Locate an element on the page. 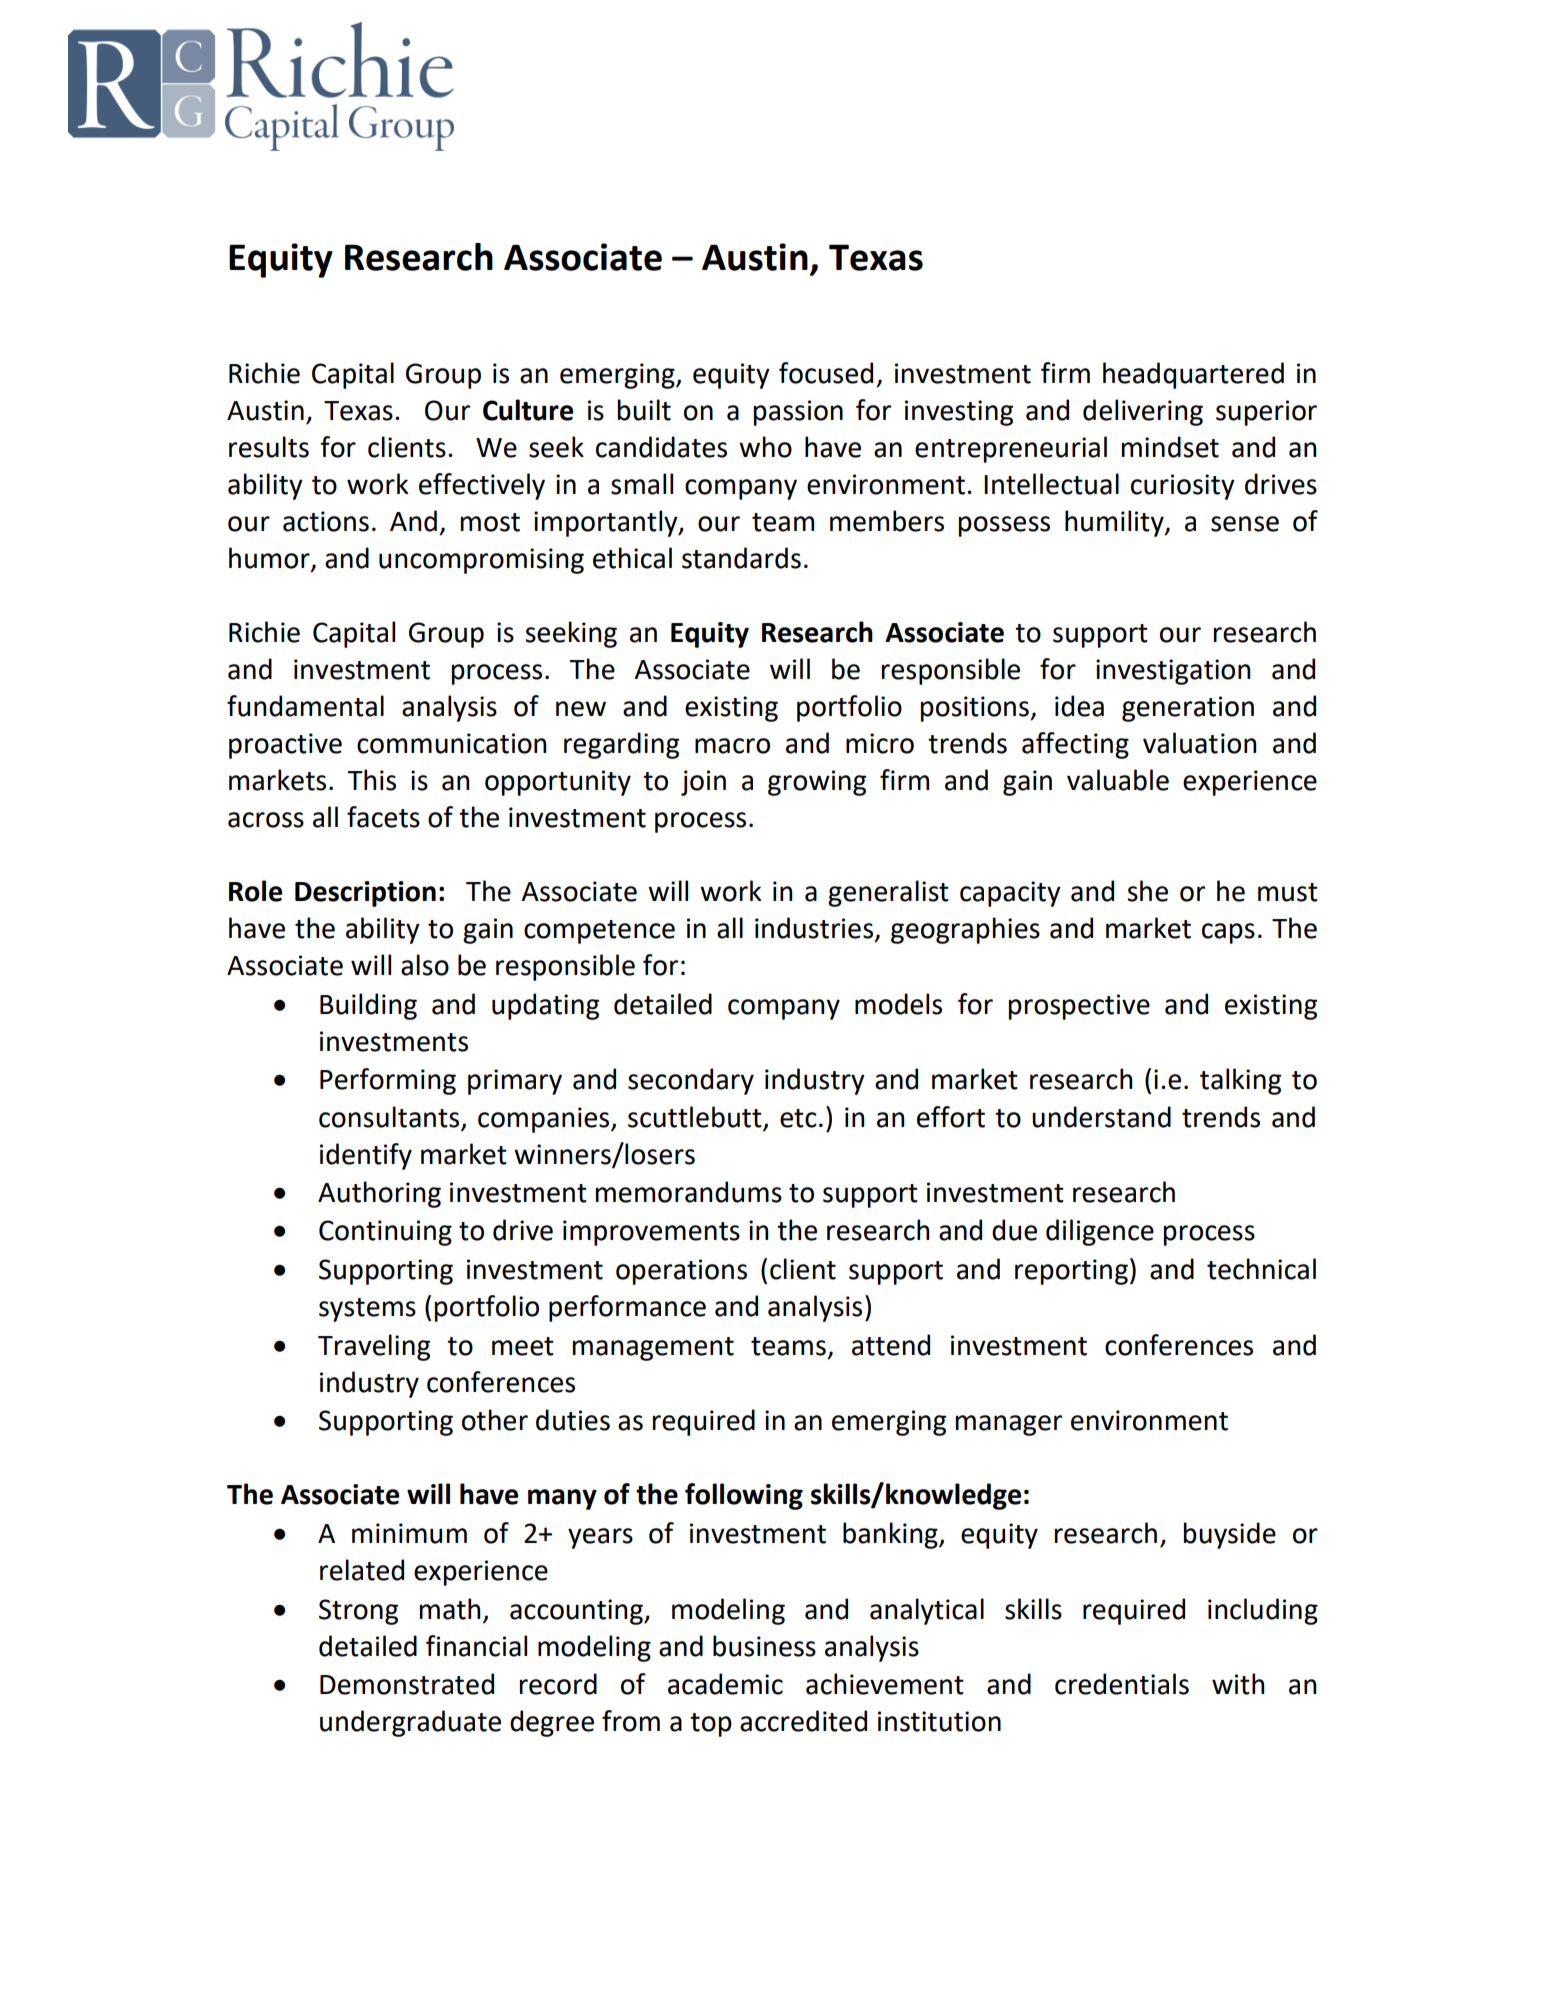 This image has height=2000, width=1545. results is located at coordinates (269, 447).
